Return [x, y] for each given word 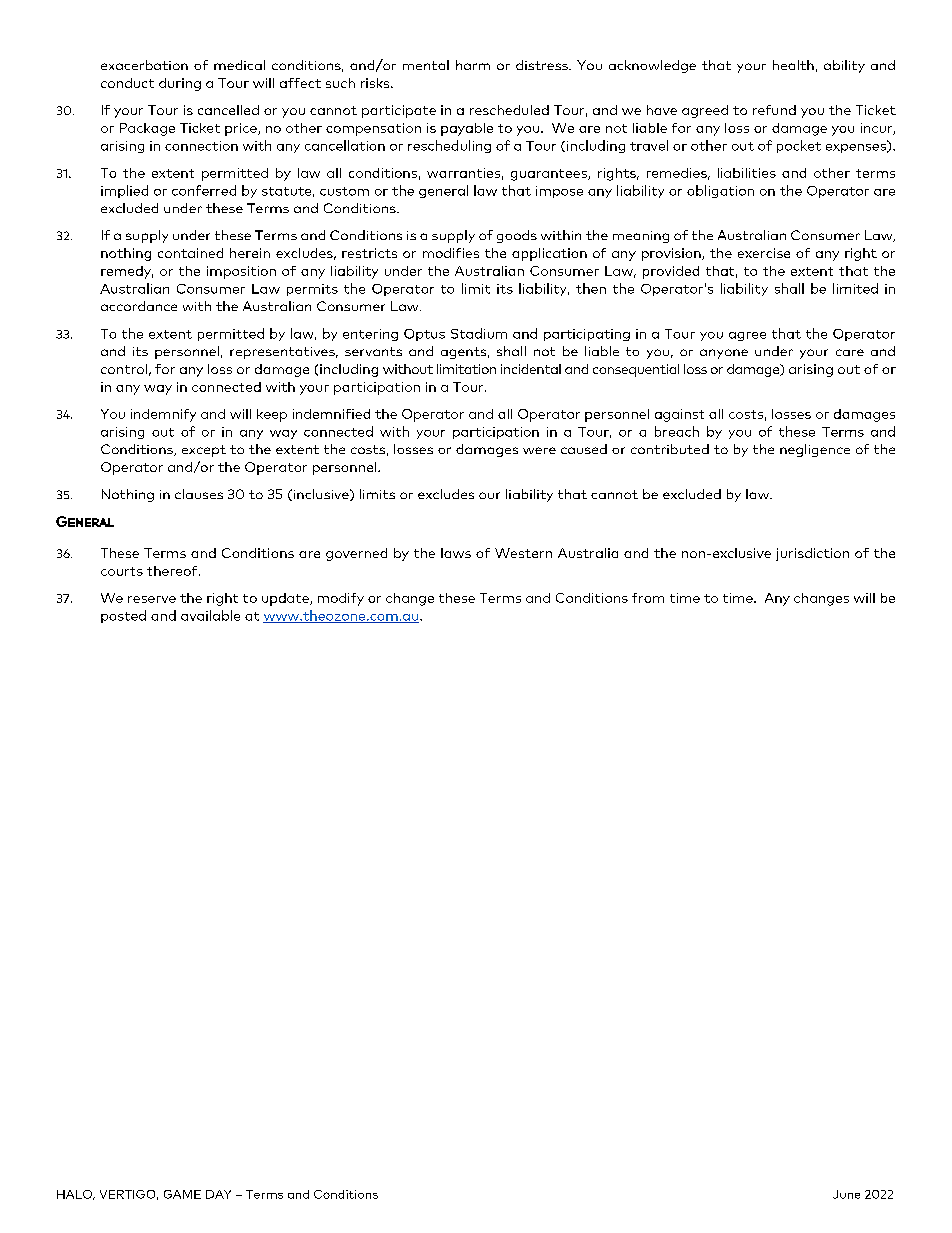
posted [123, 616]
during [180, 84]
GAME [182, 1194]
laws [456, 553]
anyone [724, 354]
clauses [199, 494]
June [846, 1194]
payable [467, 129]
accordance [139, 306]
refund [774, 110]
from [648, 598]
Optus [424, 335]
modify [341, 599]
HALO [75, 1195]
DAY [218, 1194]
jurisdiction [812, 554]
